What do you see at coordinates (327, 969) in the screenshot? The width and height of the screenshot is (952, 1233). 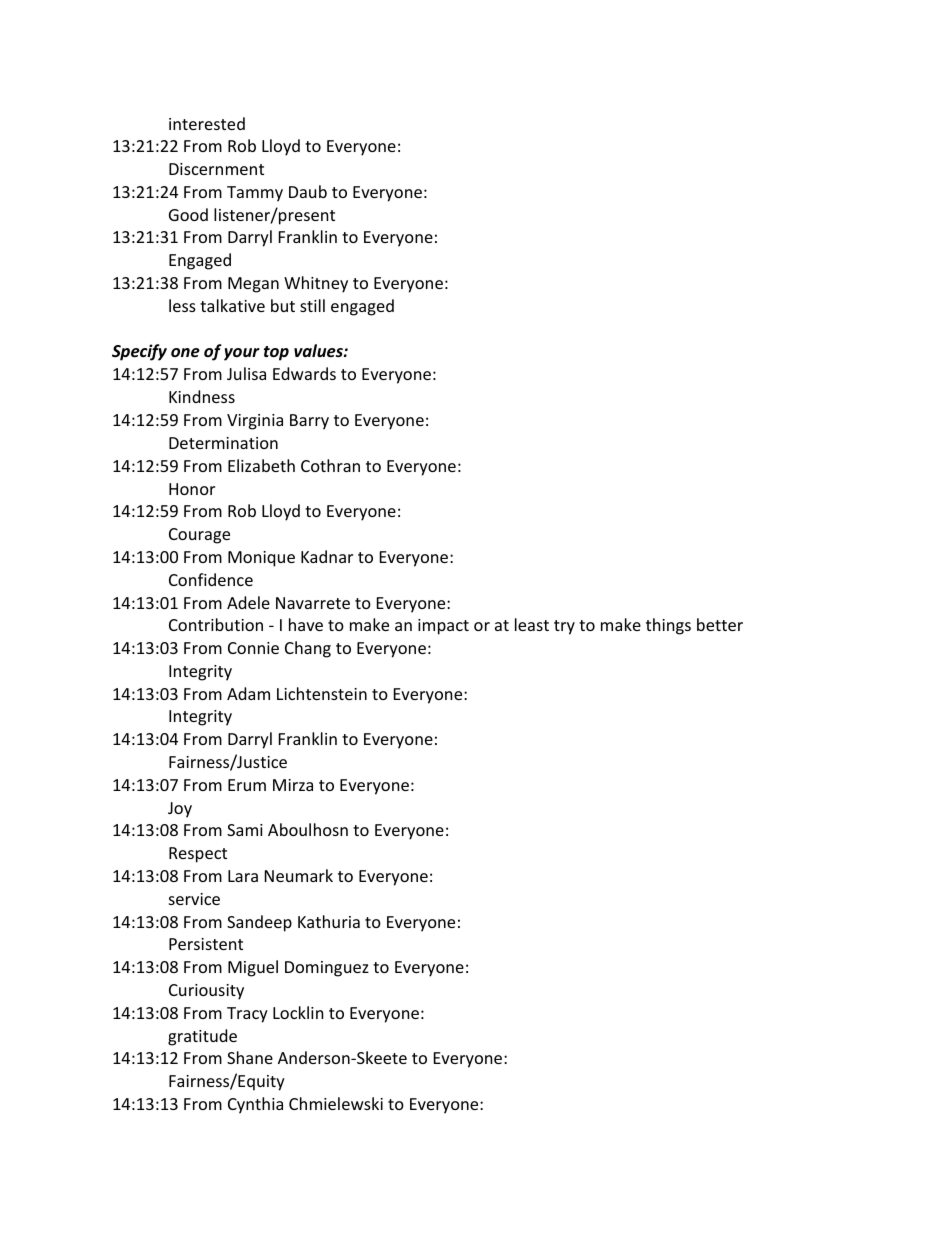 I see `Dominguez` at bounding box center [327, 969].
